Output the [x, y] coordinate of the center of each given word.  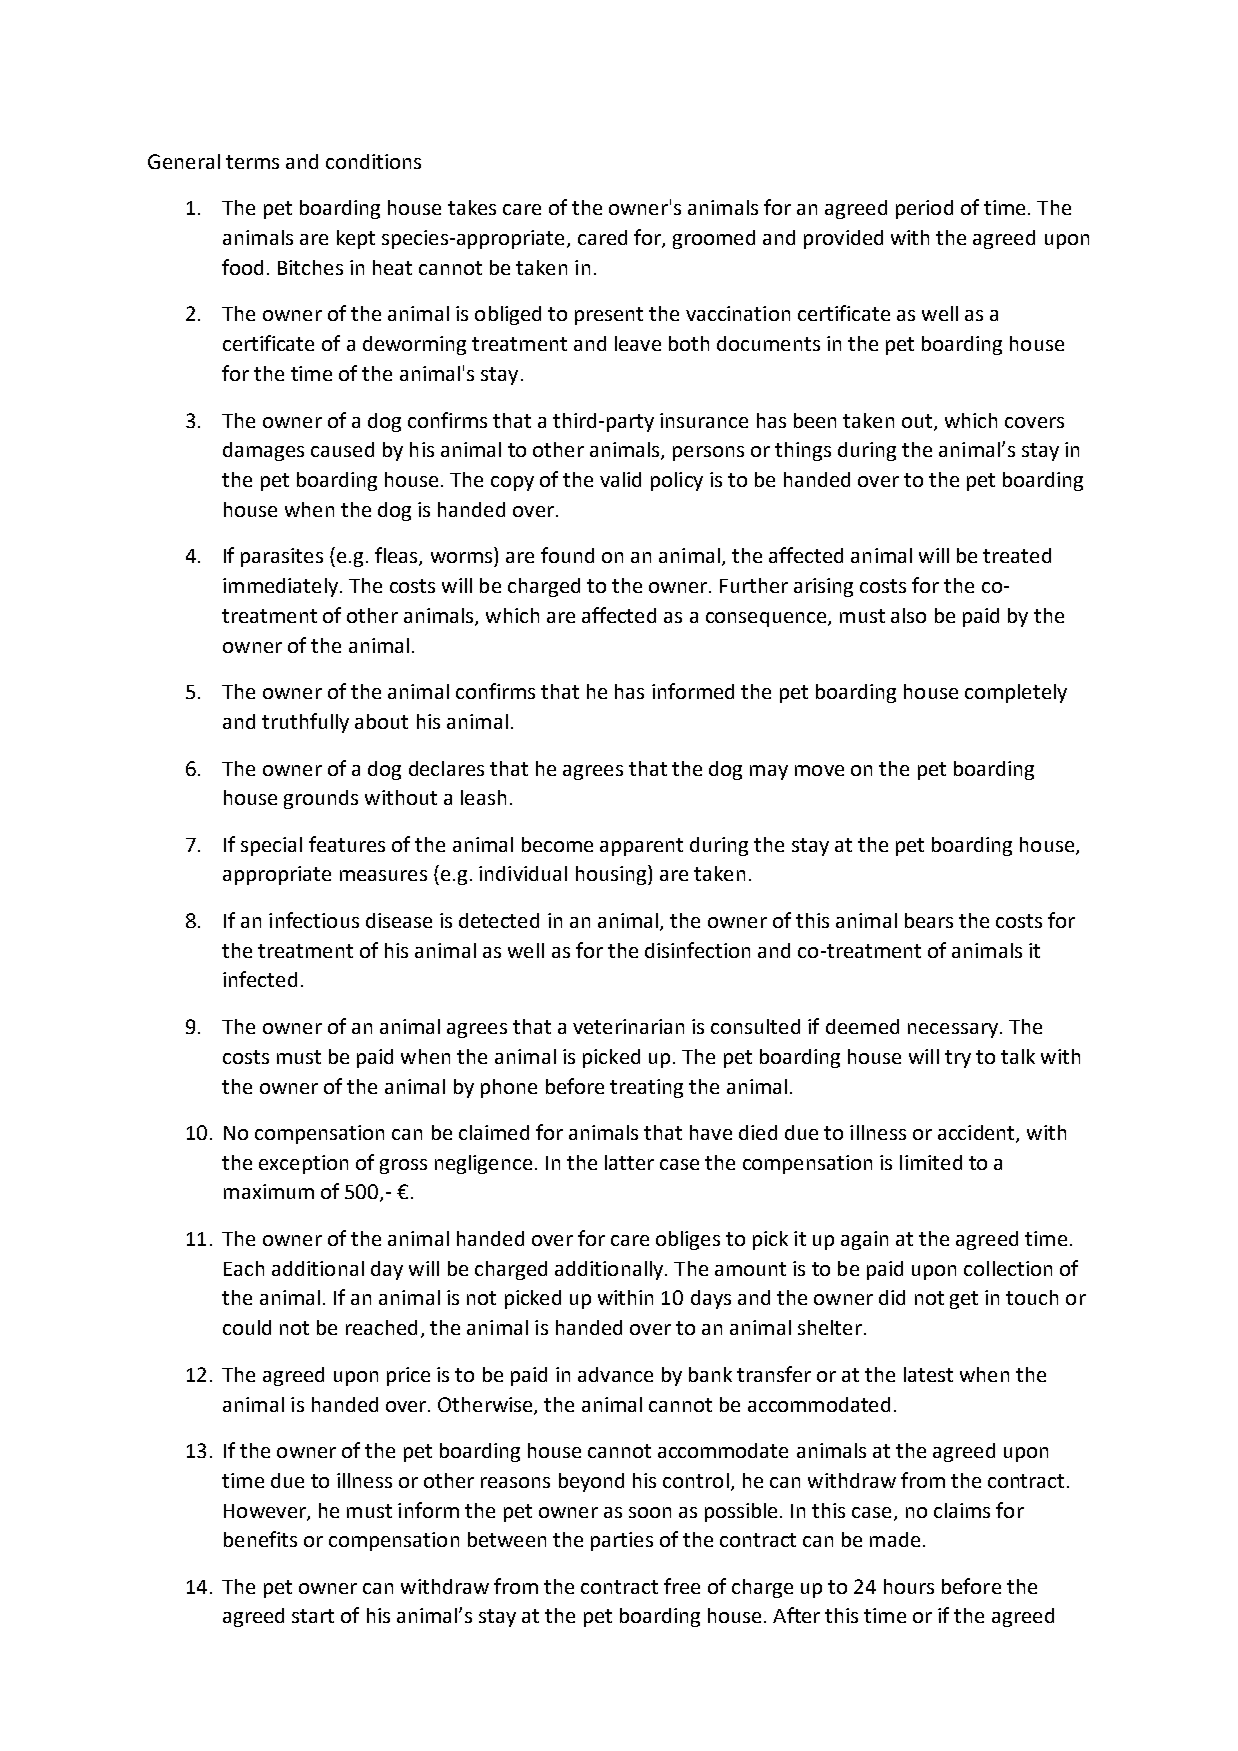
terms [252, 162]
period [924, 209]
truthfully [305, 723]
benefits [260, 1539]
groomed [714, 239]
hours [909, 1586]
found [567, 555]
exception [303, 1164]
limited [931, 1162]
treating [646, 1088]
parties [622, 1541]
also [908, 615]
